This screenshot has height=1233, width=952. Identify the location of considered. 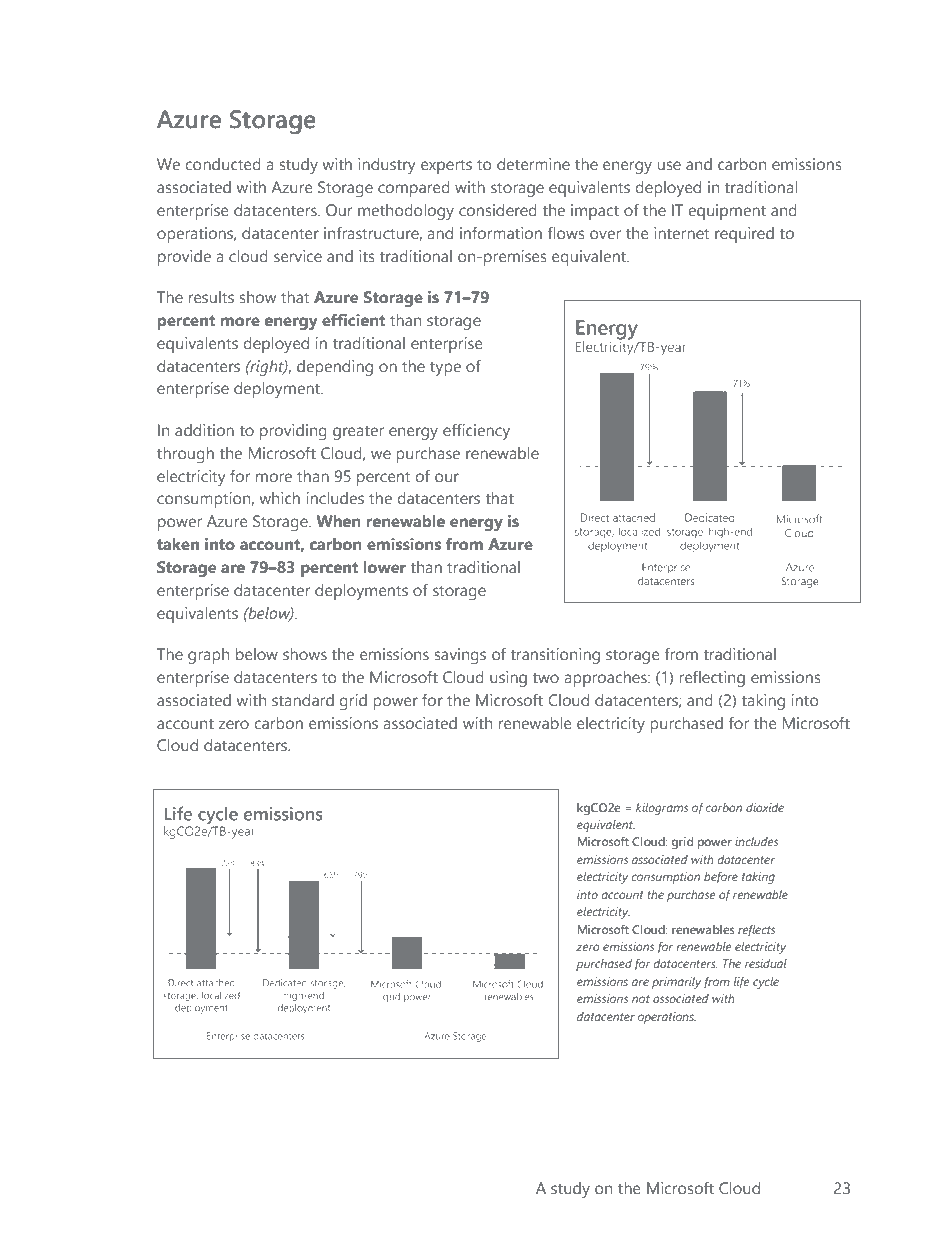
(498, 210).
